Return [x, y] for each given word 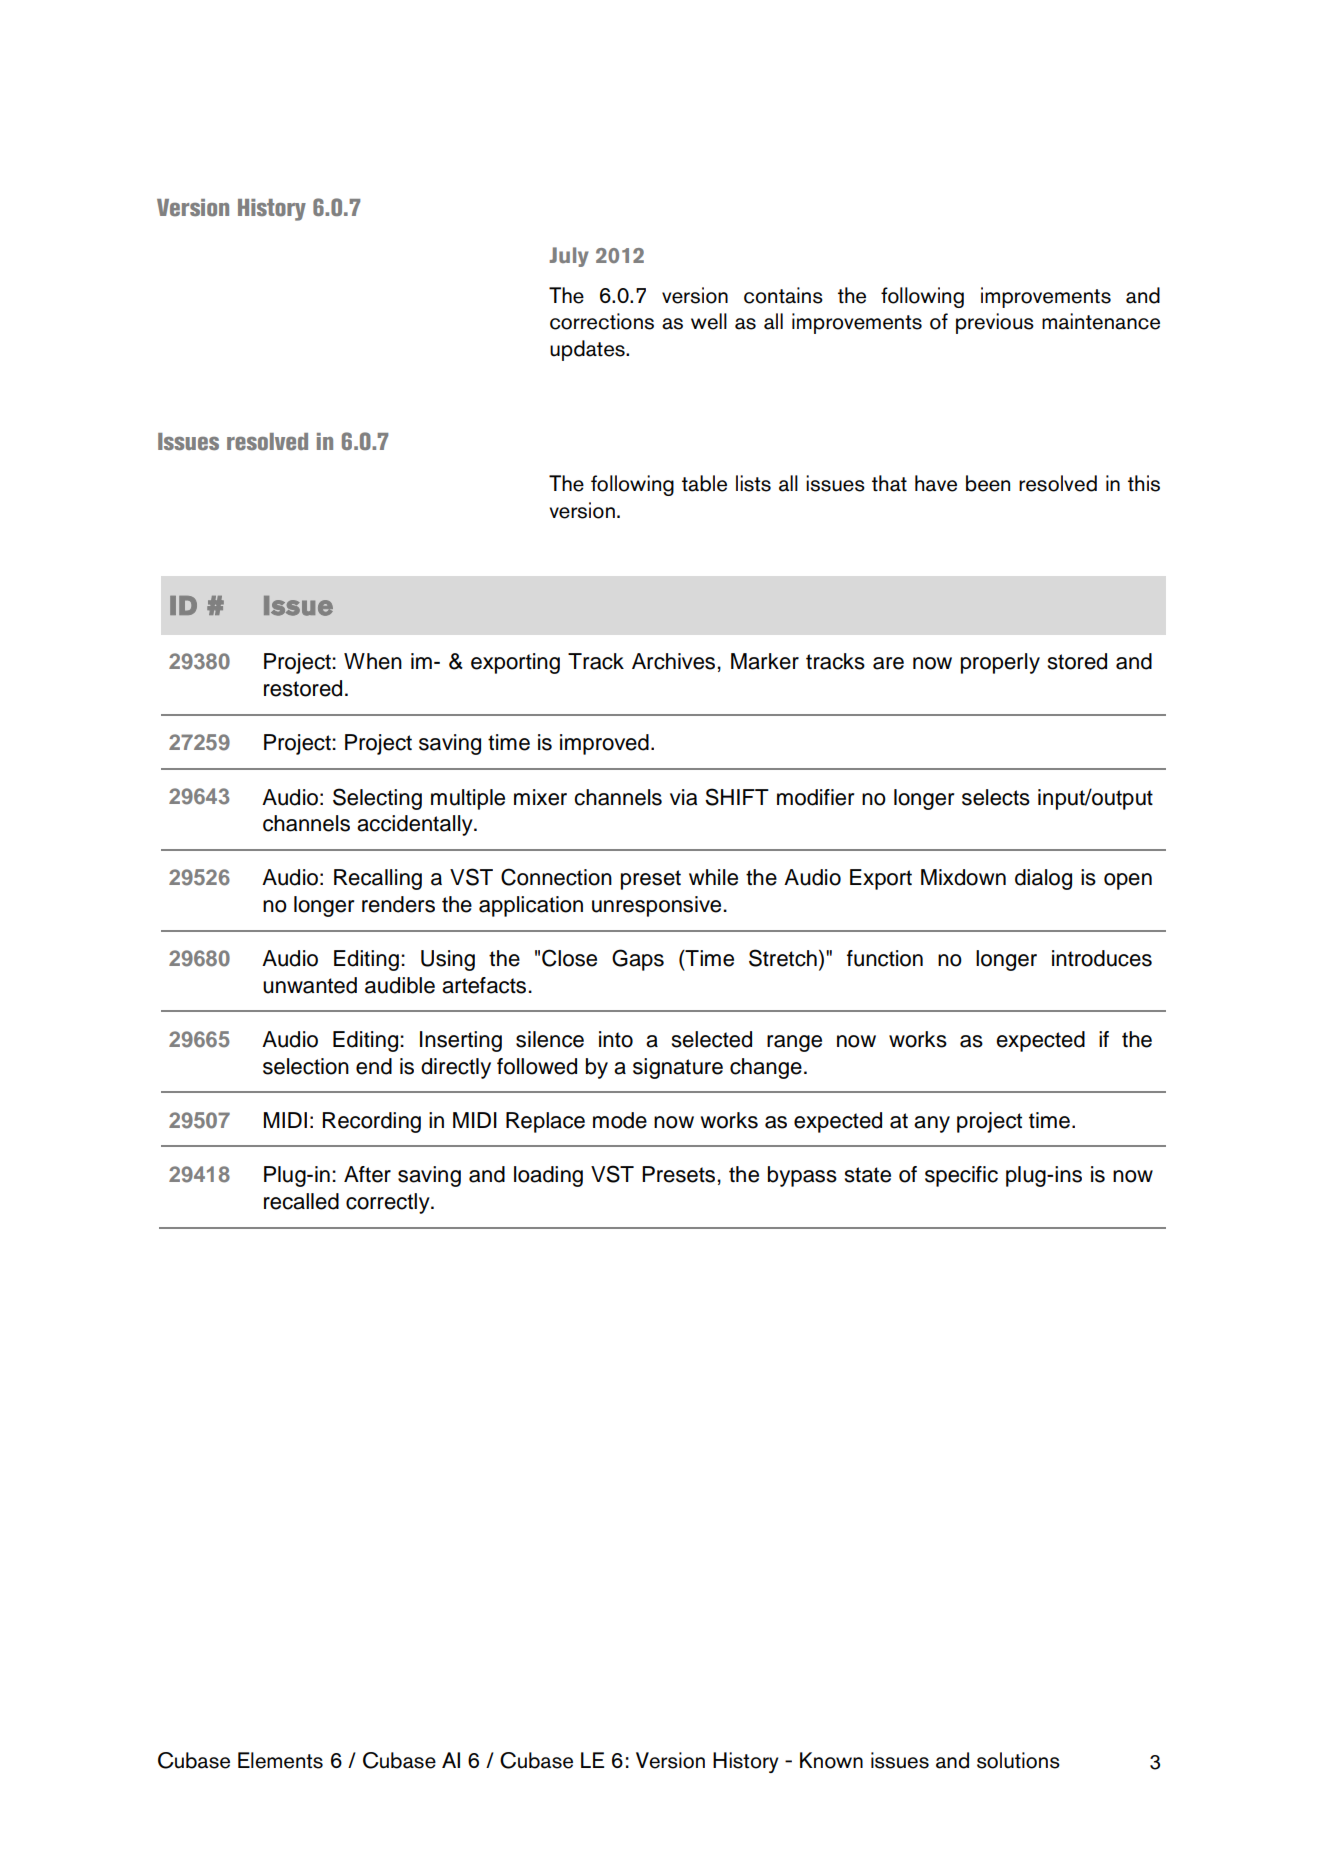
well [709, 321]
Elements [280, 1760]
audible [400, 985]
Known [831, 1760]
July [569, 257]
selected [712, 1039]
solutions [1018, 1760]
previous [995, 323]
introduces [1102, 958]
